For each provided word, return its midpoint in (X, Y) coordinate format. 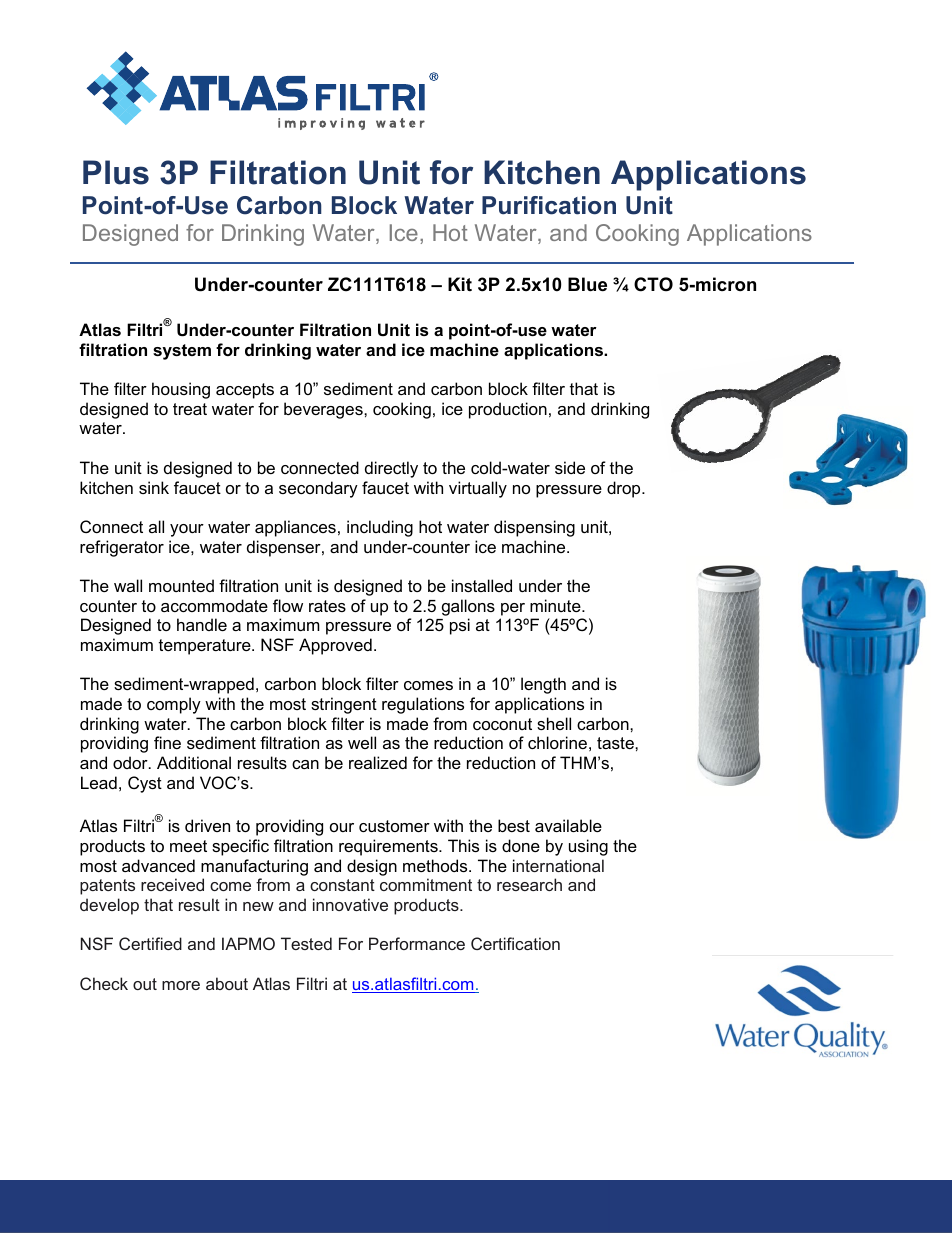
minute (556, 605)
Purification (549, 205)
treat (190, 409)
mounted (181, 585)
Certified (150, 943)
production (508, 410)
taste (616, 743)
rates (327, 606)
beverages (324, 410)
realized (378, 762)
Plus (116, 172)
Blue (587, 284)
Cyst (145, 784)
